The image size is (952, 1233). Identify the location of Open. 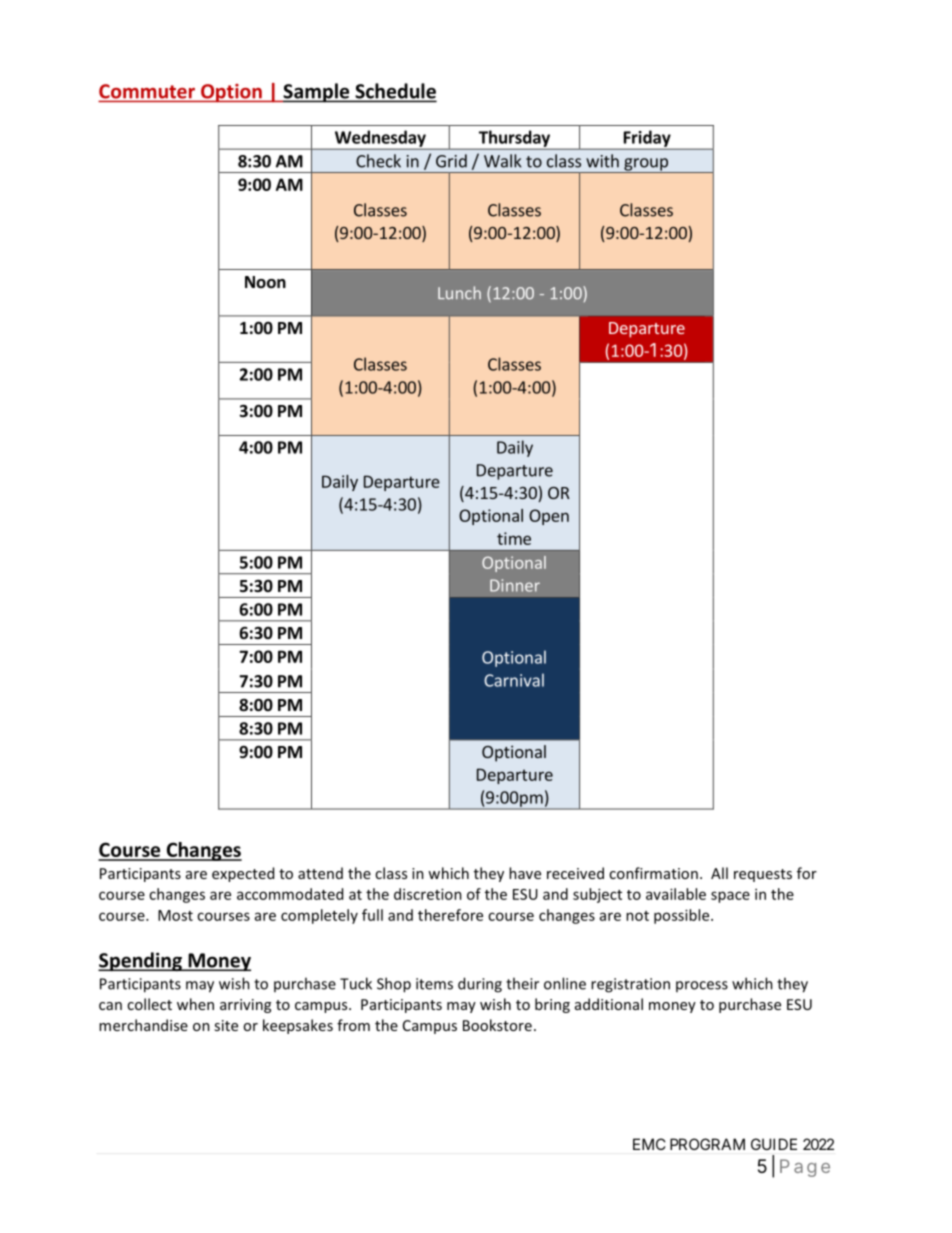
(549, 517).
